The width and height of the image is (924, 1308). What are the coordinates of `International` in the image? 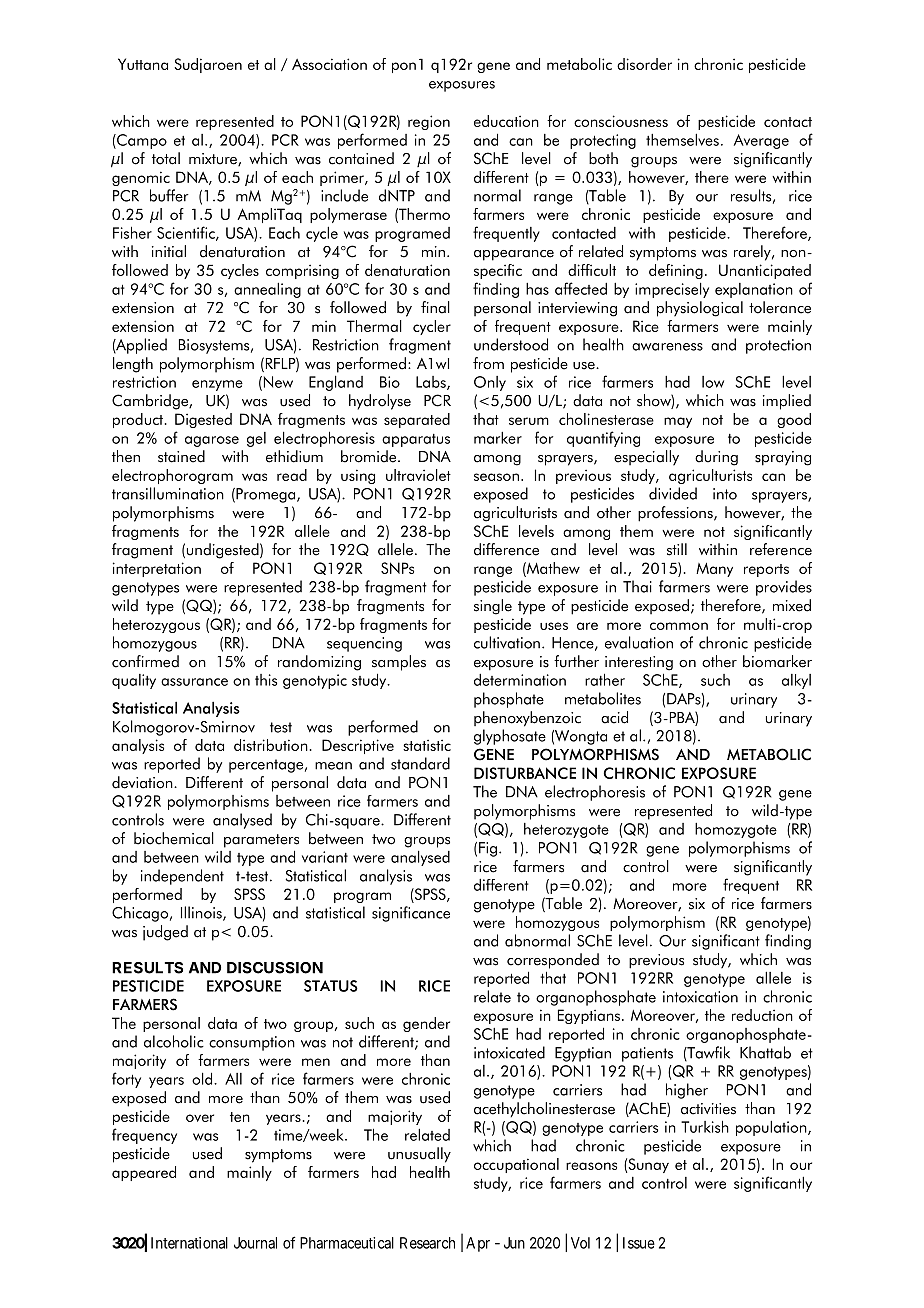 It's located at (189, 1243).
